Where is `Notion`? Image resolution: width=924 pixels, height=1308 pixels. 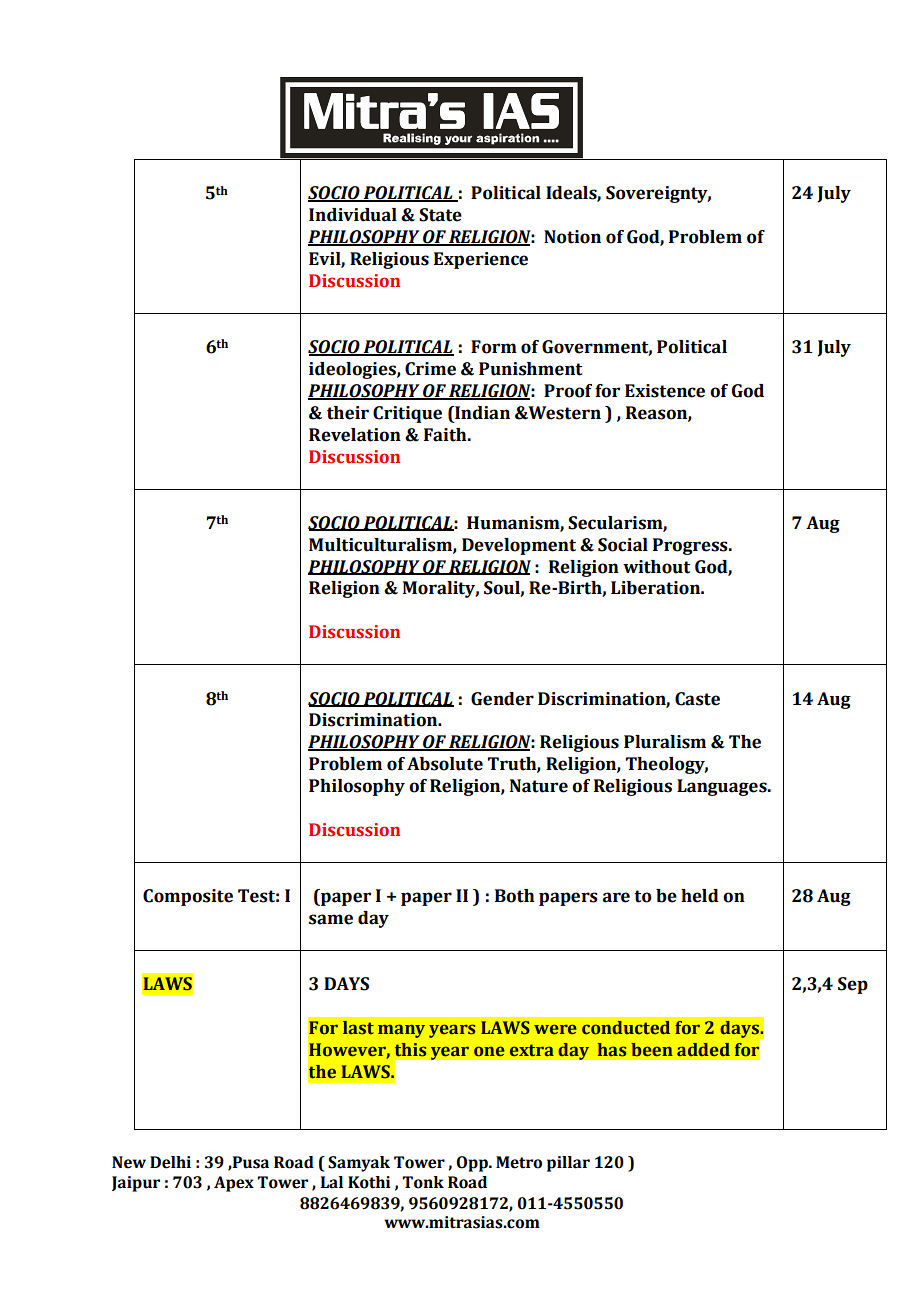
Notion is located at coordinates (572, 237).
